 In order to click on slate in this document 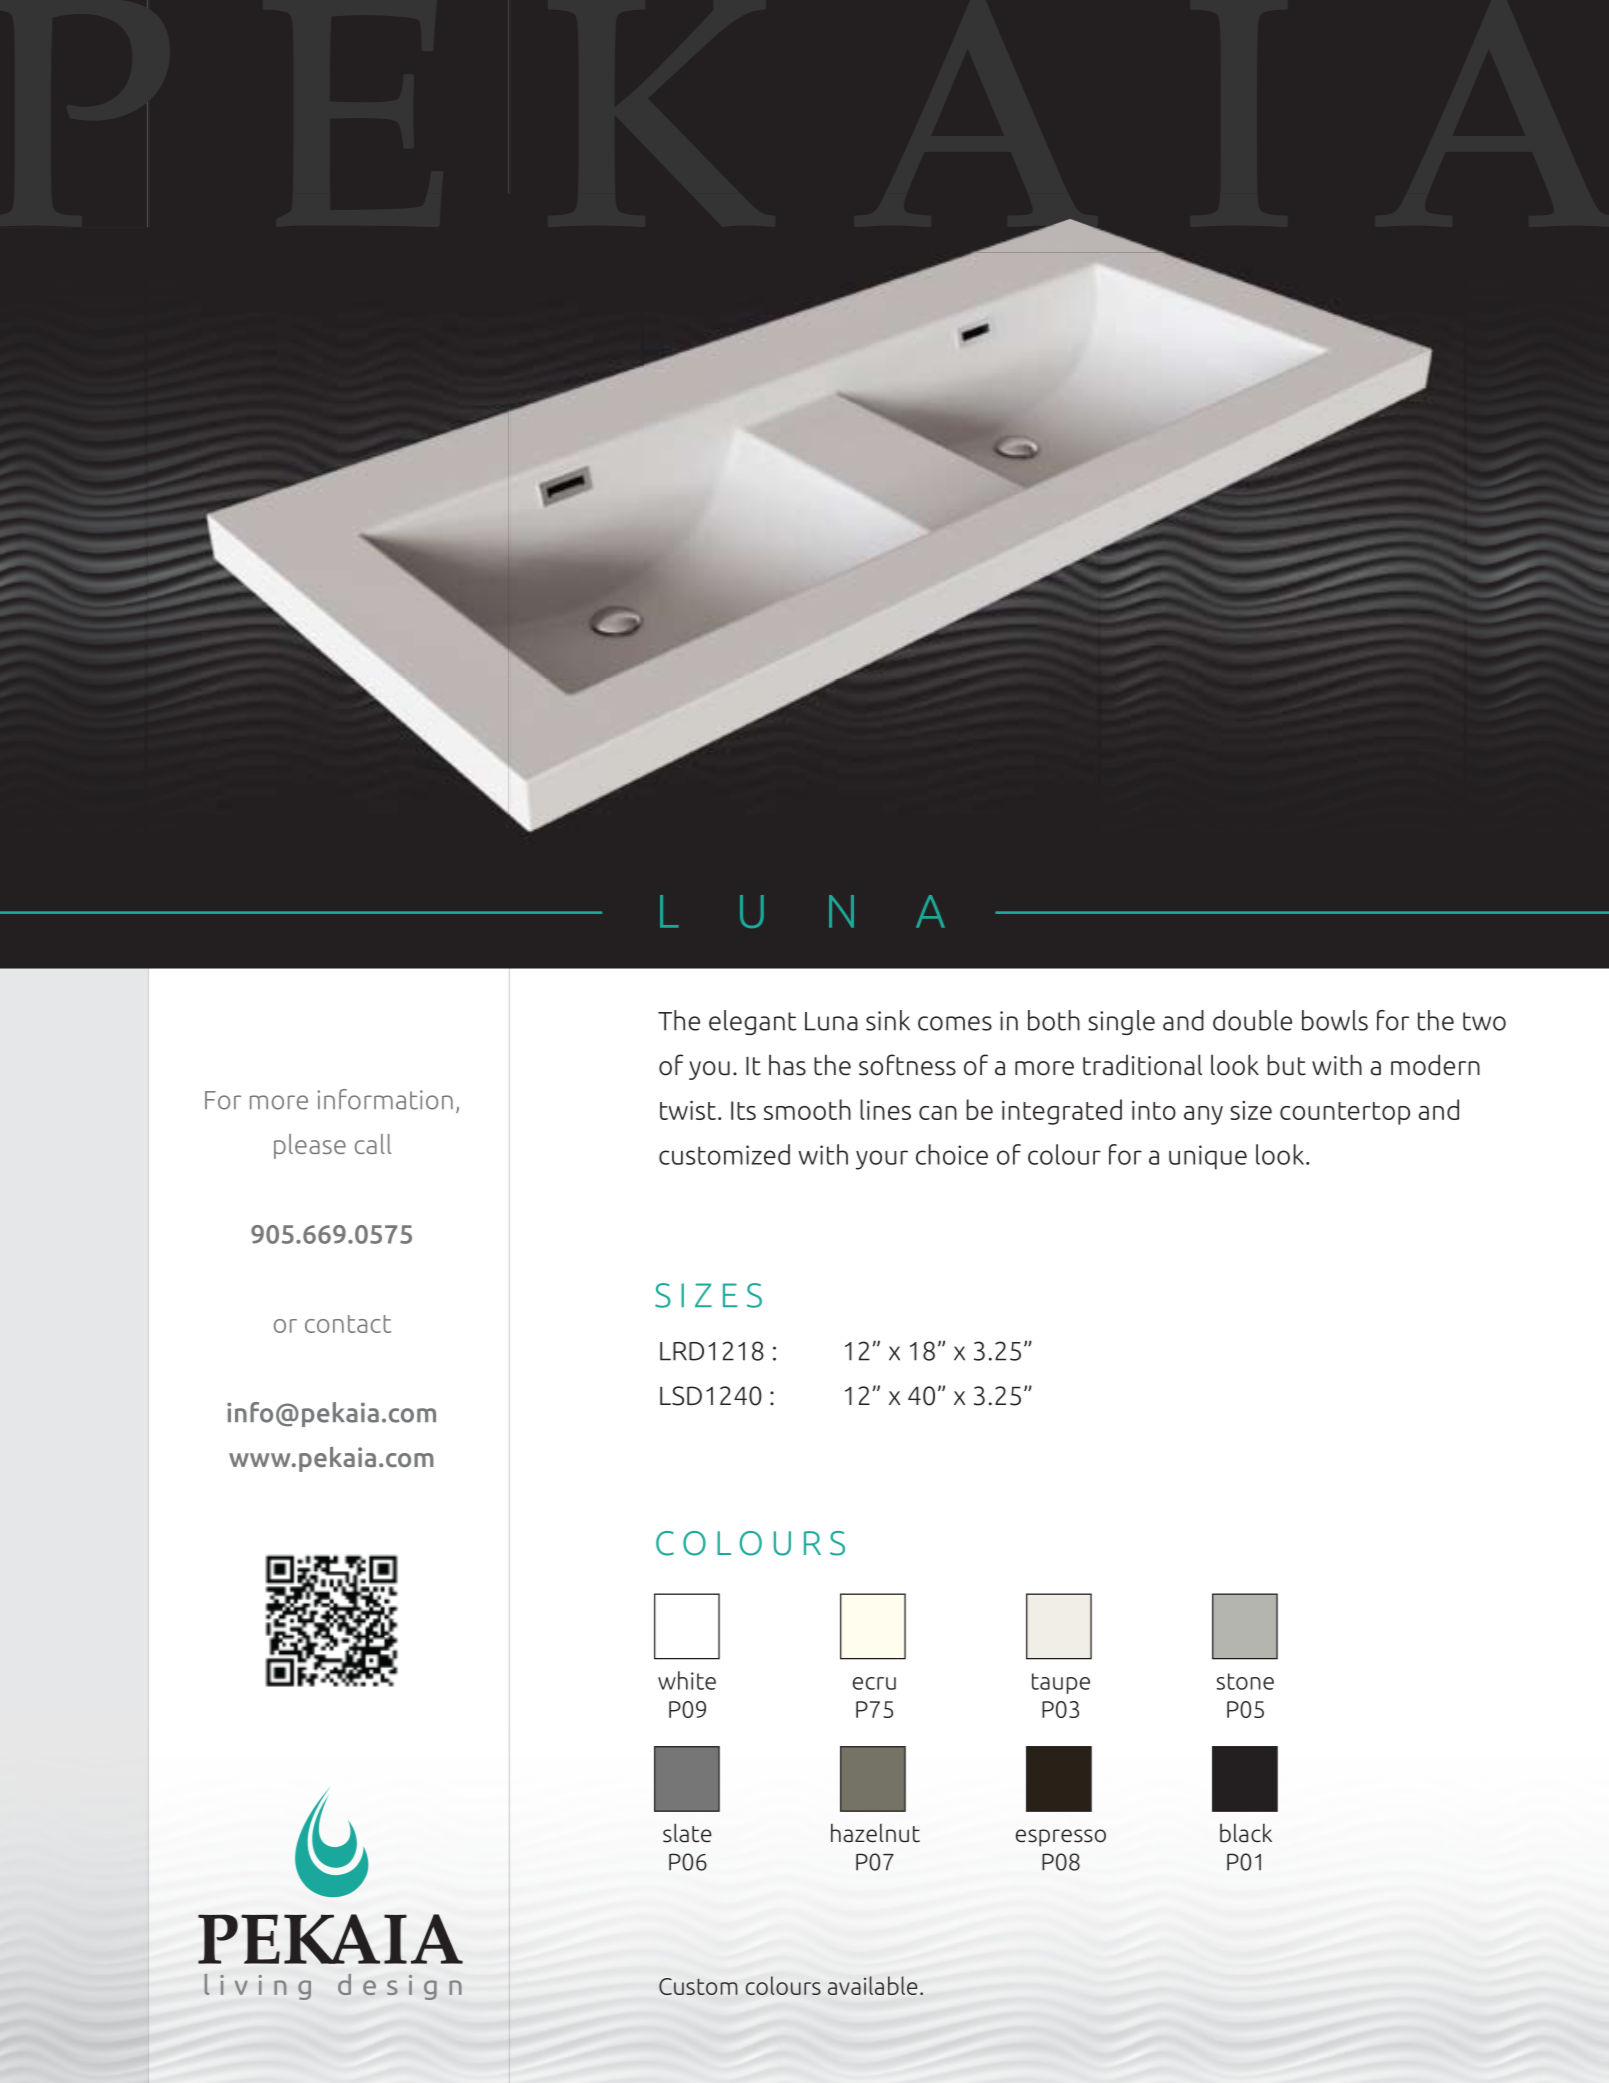, I will do `click(687, 1833)`.
